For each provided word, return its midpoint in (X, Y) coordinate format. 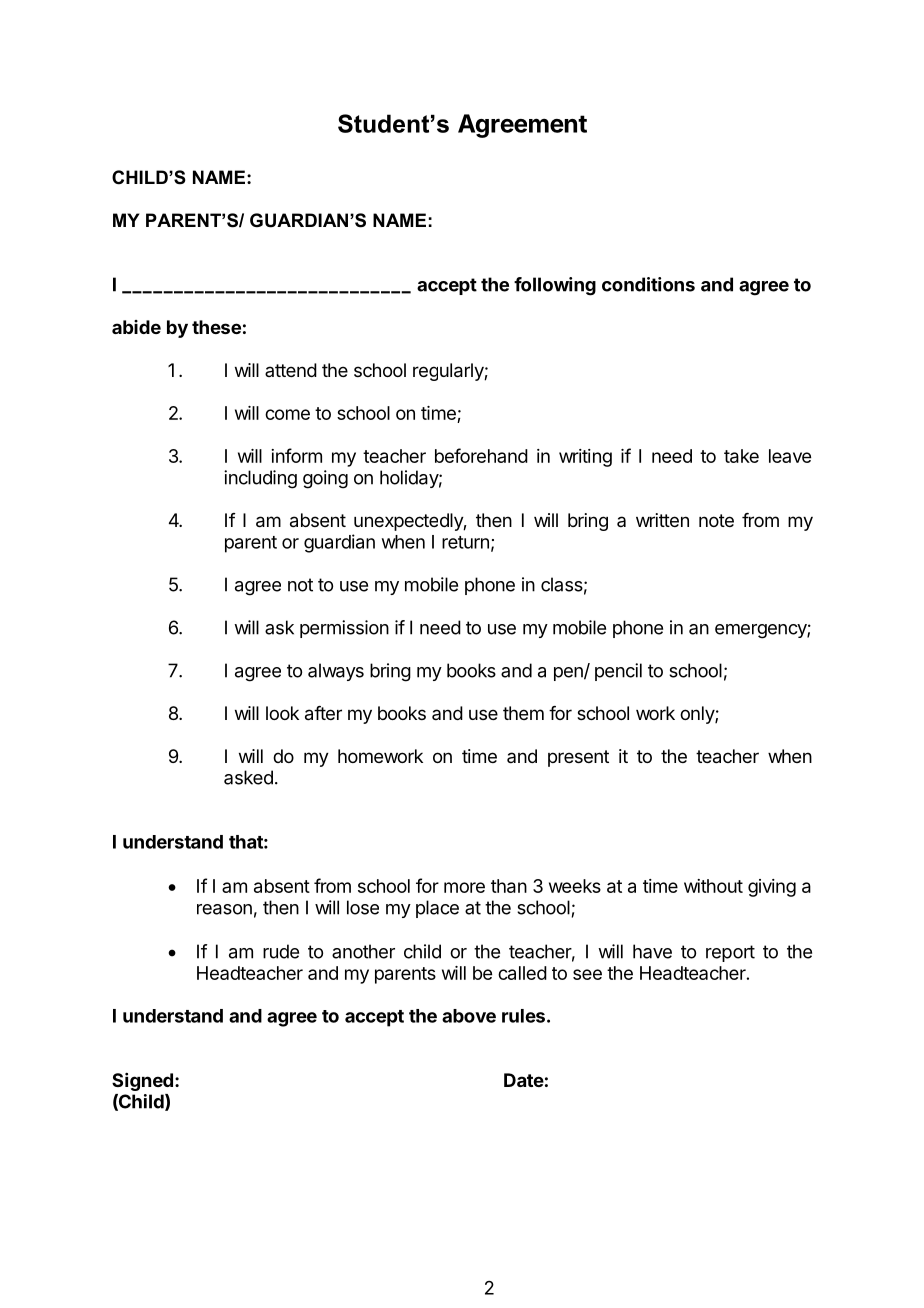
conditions (648, 284)
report (730, 953)
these (216, 327)
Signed (142, 1082)
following (555, 286)
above (469, 1016)
